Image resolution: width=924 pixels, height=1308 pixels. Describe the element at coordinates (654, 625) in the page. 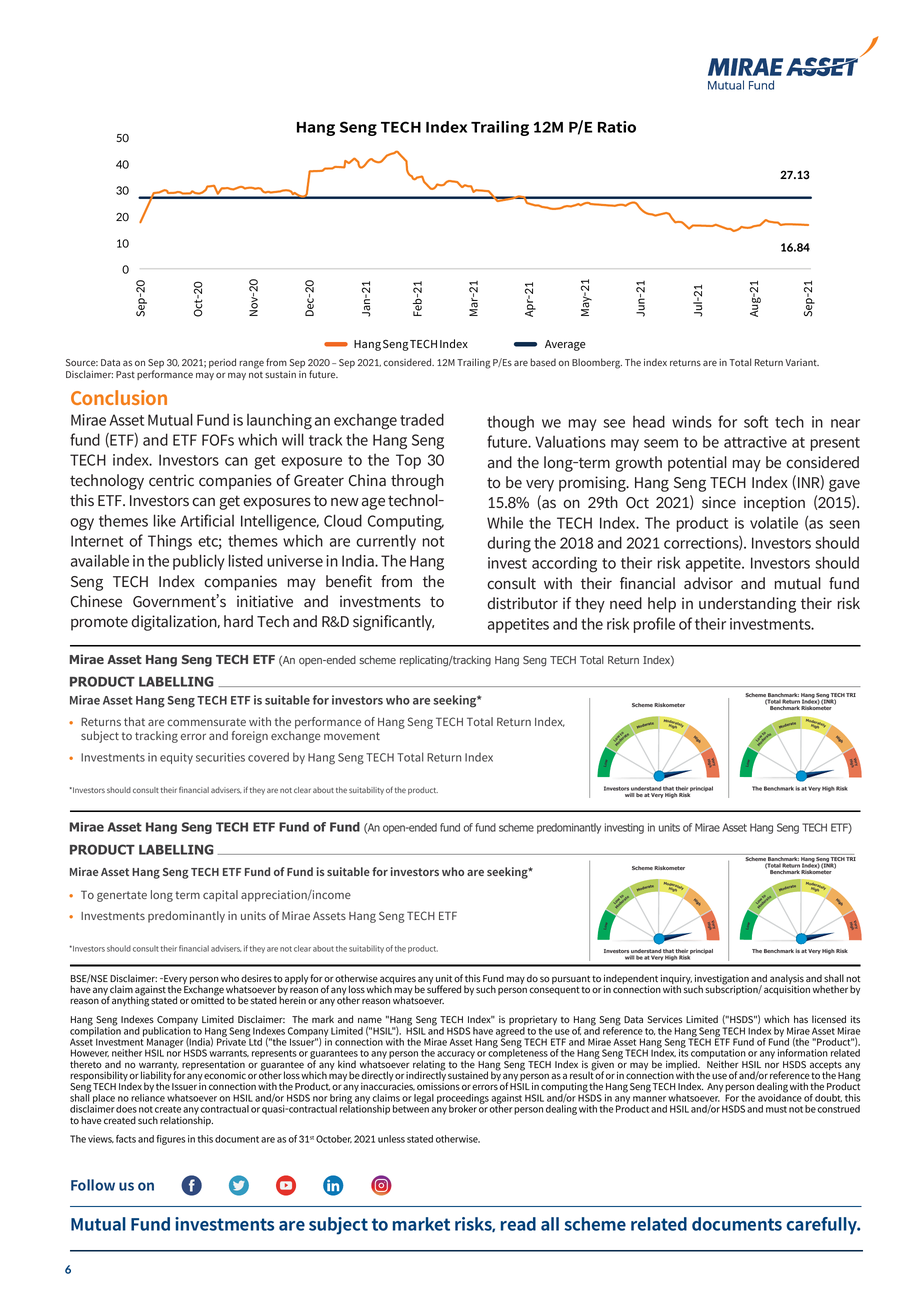

I see `profile` at that location.
